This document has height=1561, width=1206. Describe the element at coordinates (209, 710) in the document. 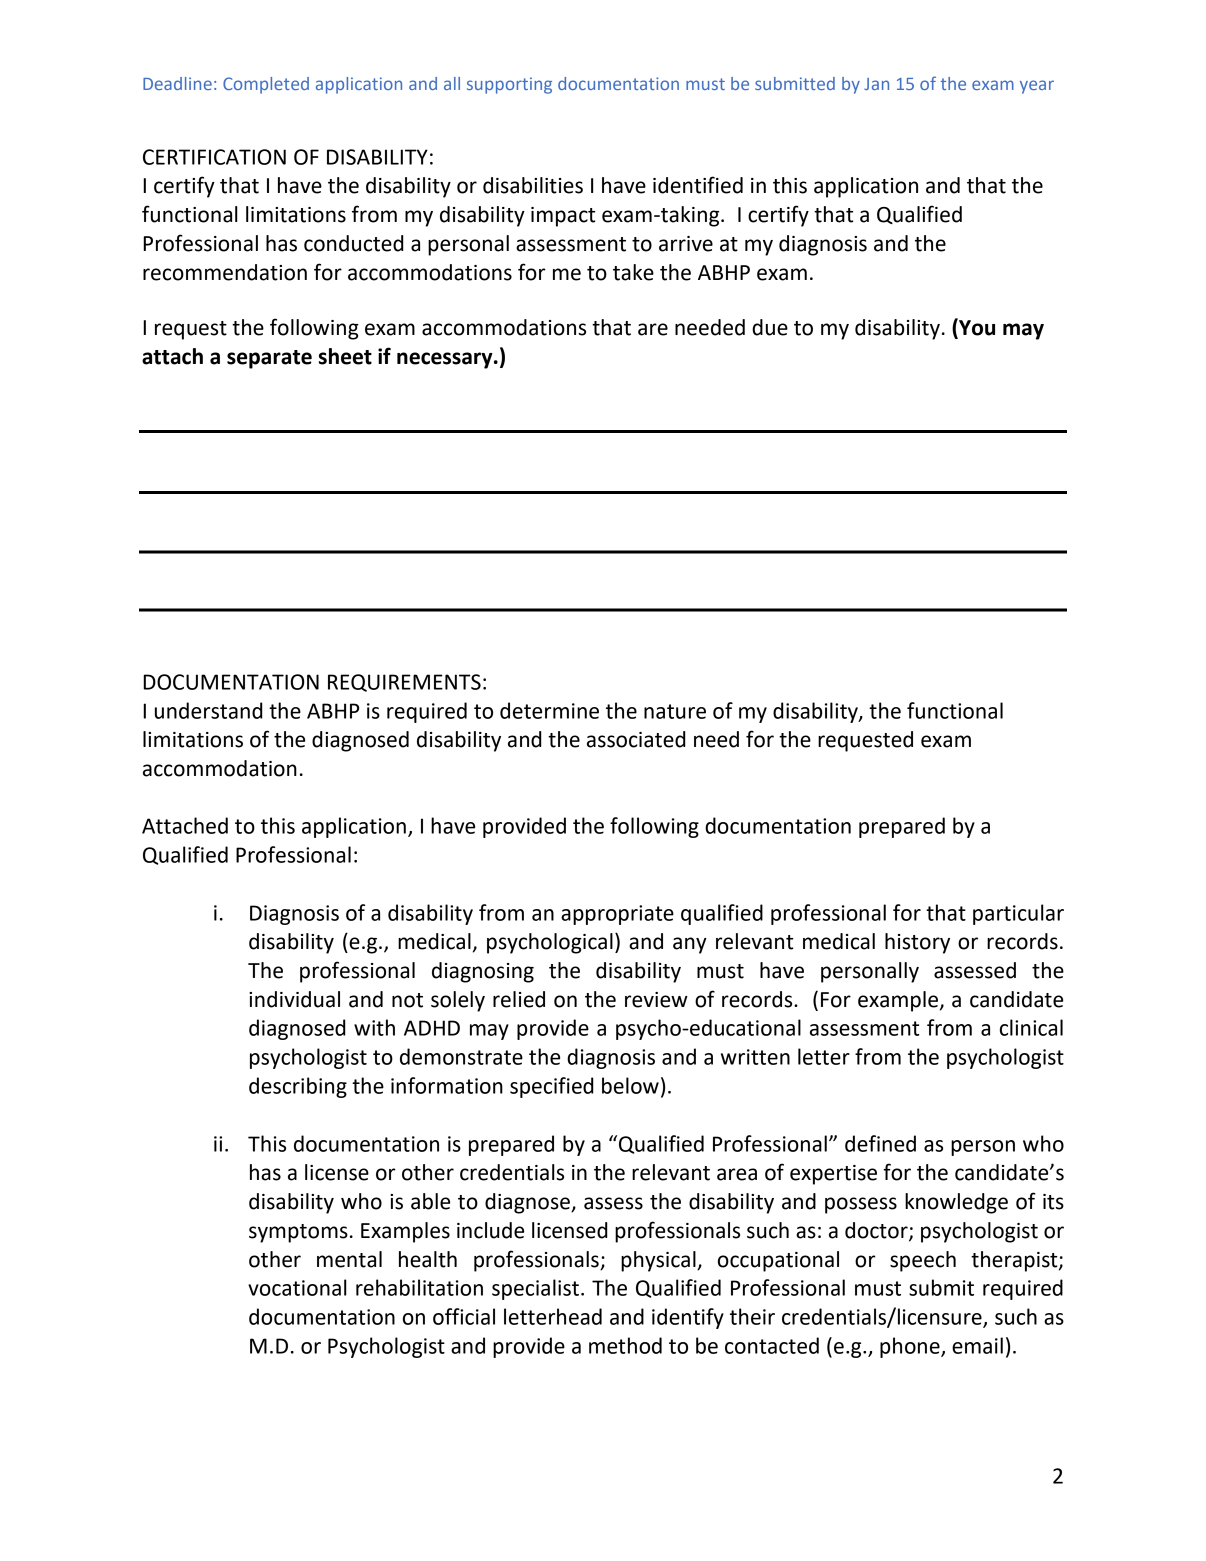

I see `understand` at that location.
